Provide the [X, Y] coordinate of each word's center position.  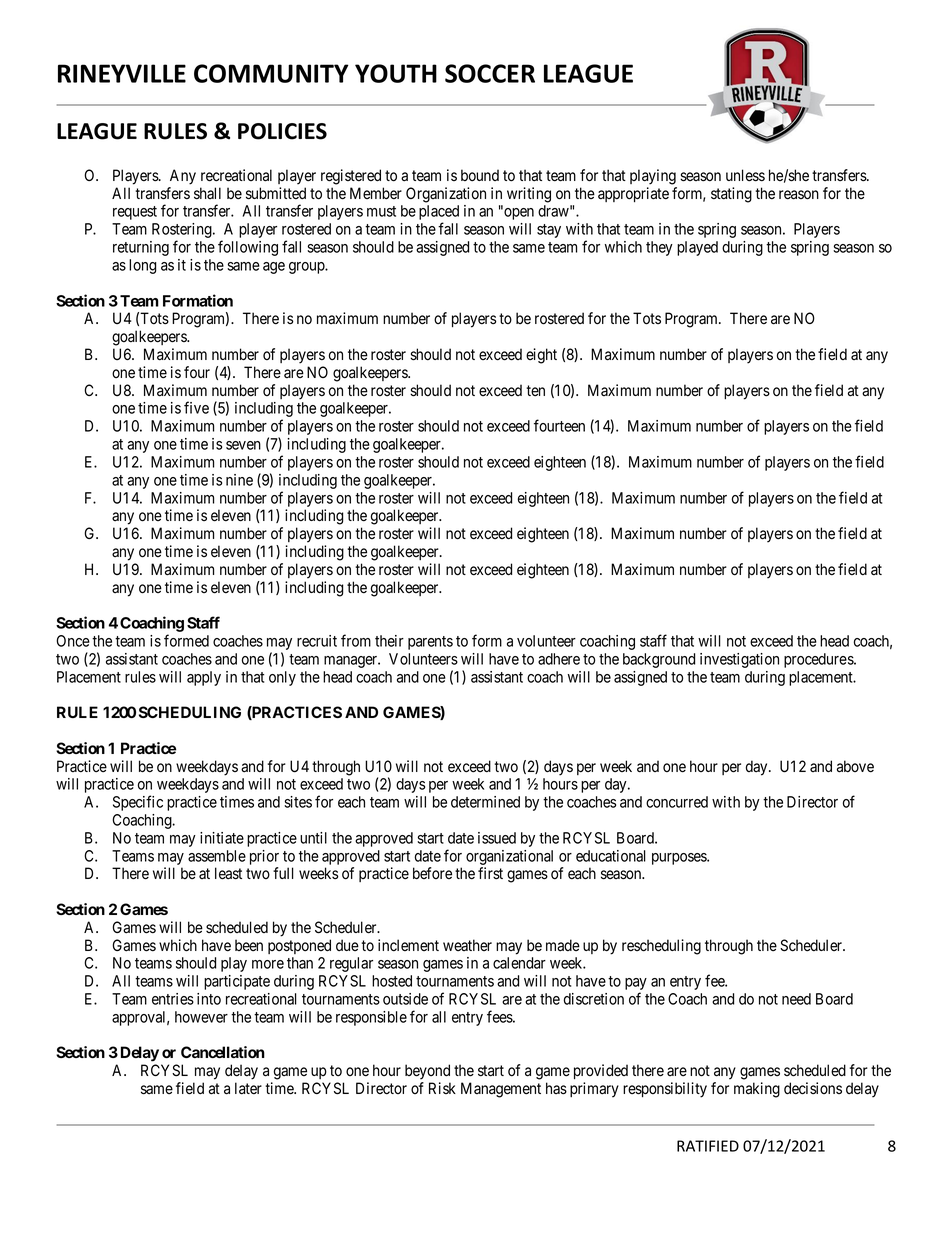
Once [73, 641]
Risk [442, 1088]
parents [430, 643]
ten [535, 390]
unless [745, 175]
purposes [680, 859]
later [248, 1088]
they [659, 248]
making [757, 1090]
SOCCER [490, 73]
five [196, 407]
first [490, 873]
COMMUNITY [271, 73]
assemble [217, 856]
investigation [739, 660]
